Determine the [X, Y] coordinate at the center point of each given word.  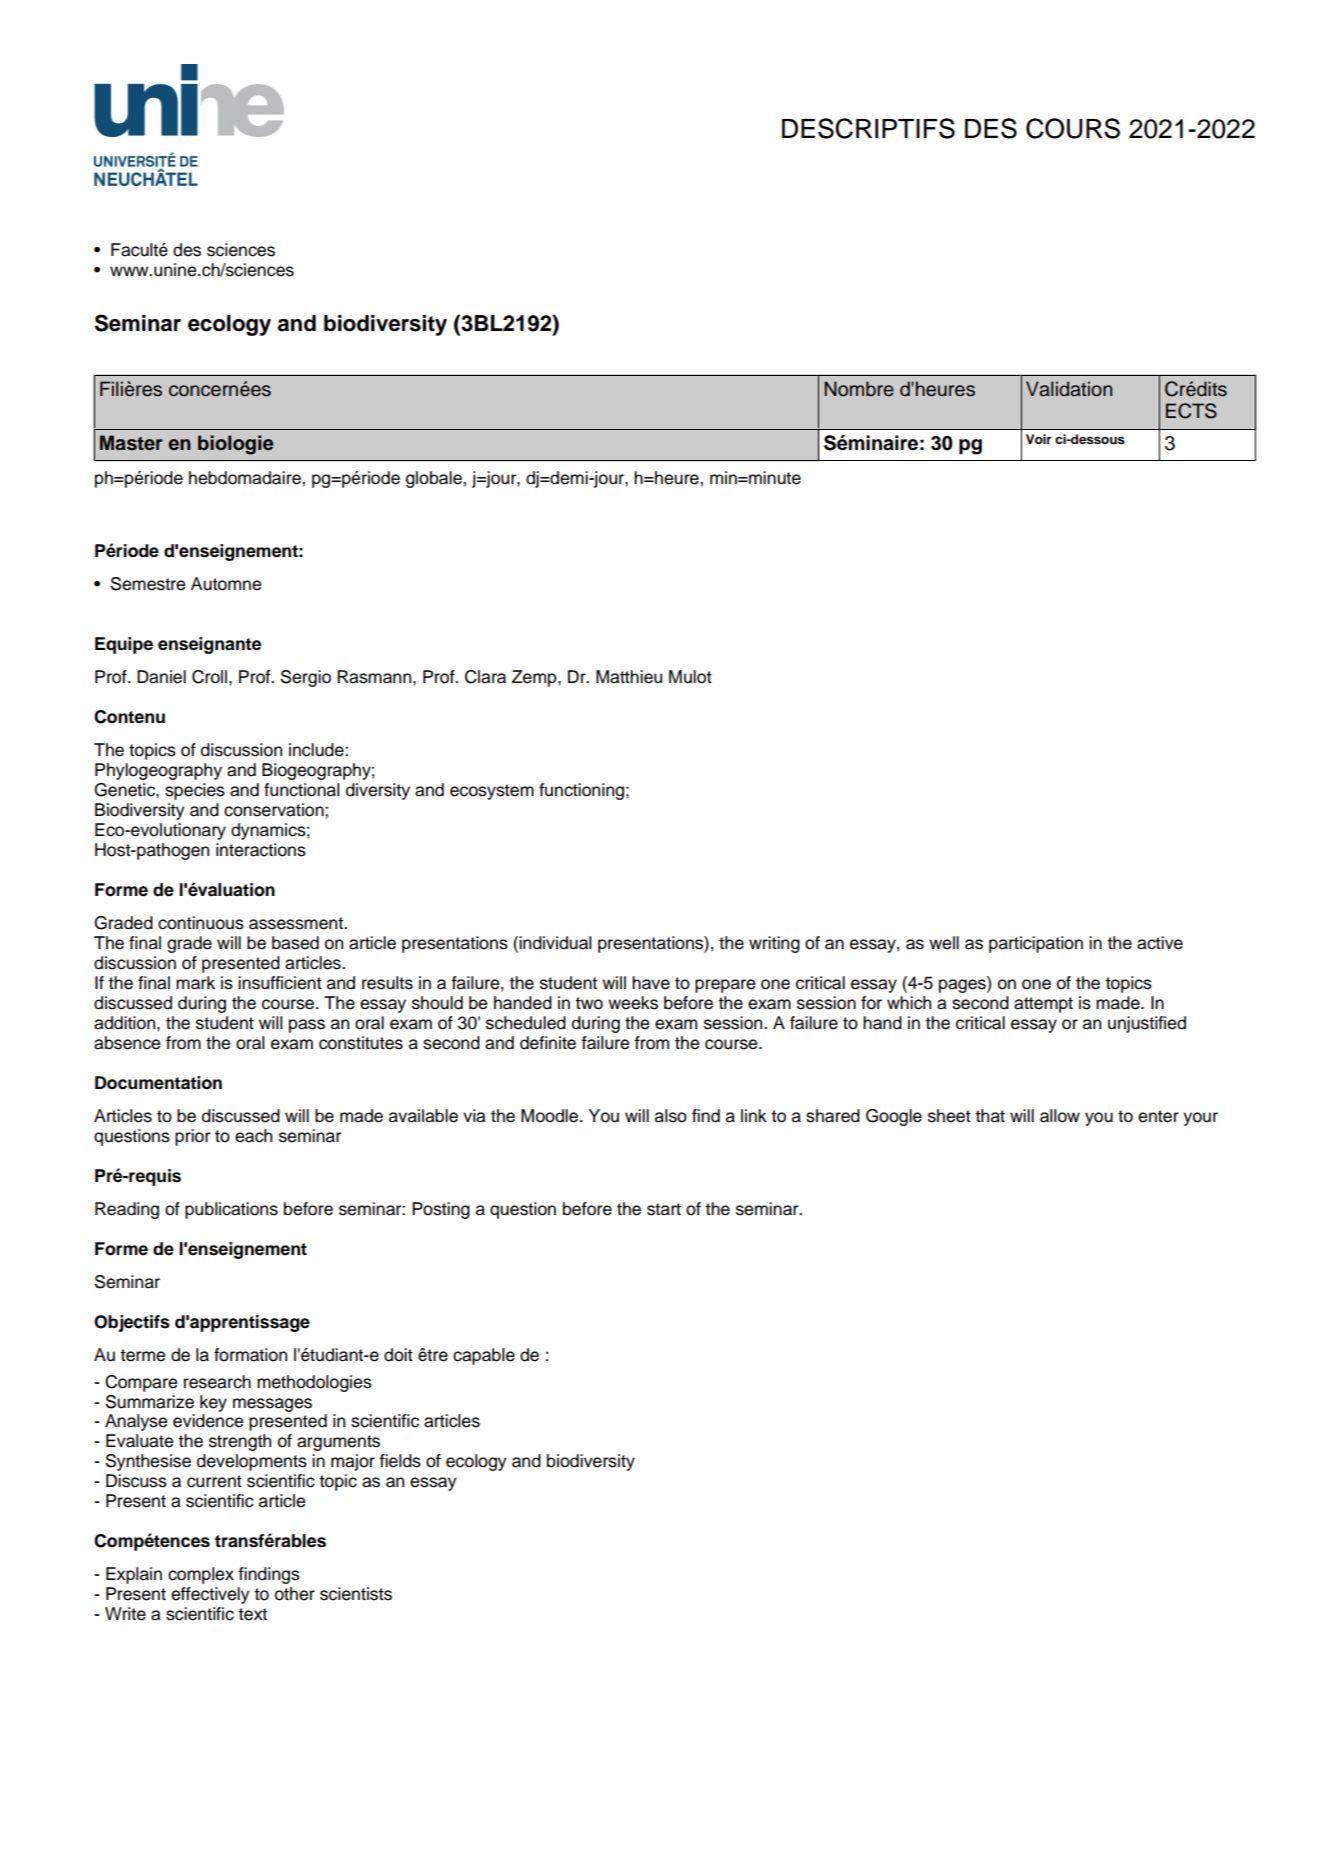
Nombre [859, 389]
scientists [356, 1594]
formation [250, 1355]
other [295, 1594]
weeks [633, 1003]
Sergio [306, 678]
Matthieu [629, 677]
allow [1060, 1116]
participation [1036, 944]
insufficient [280, 983]
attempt [1043, 1005]
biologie [236, 445]
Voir [1039, 439]
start [664, 1209]
